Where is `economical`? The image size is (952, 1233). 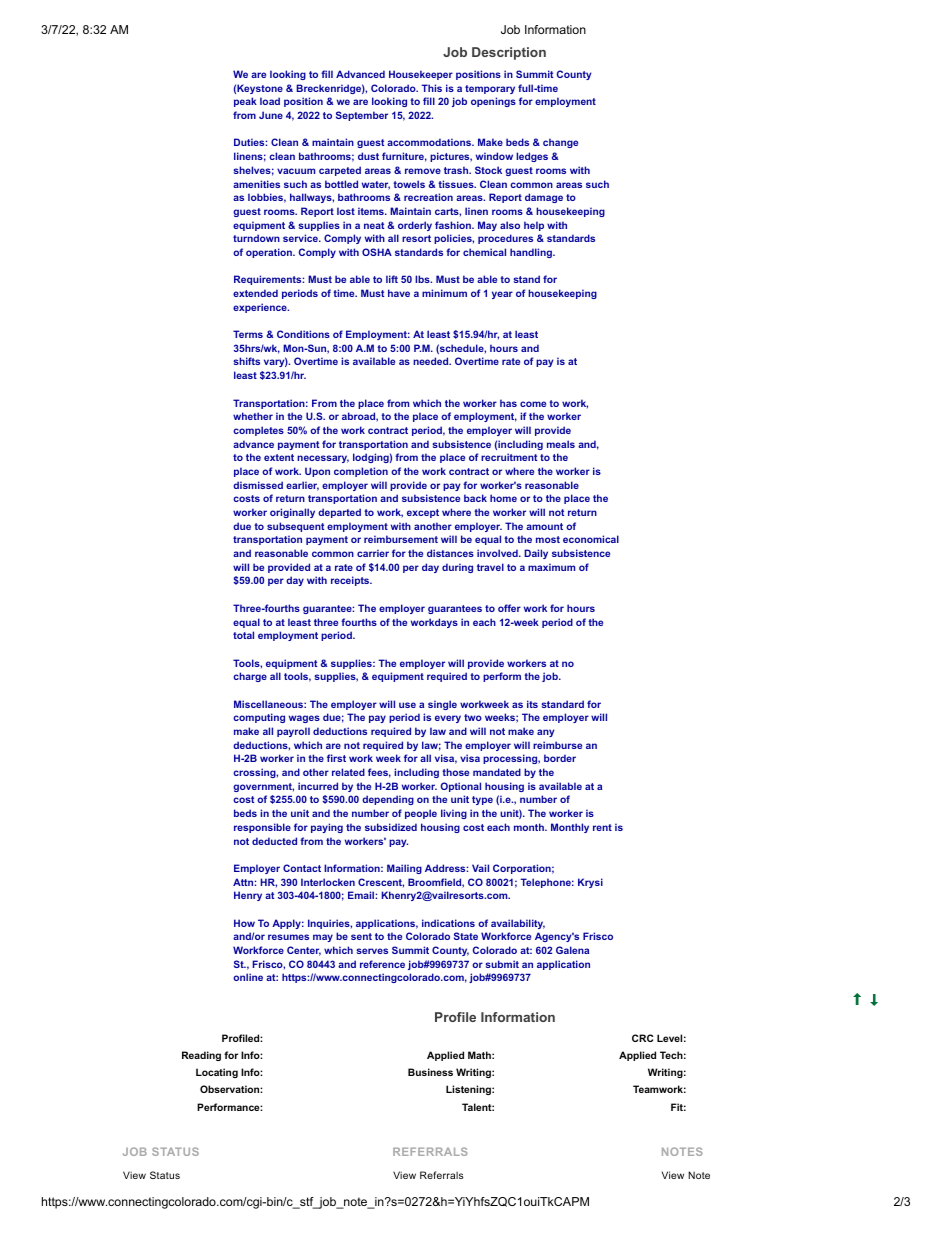
economical is located at coordinates (591, 539).
